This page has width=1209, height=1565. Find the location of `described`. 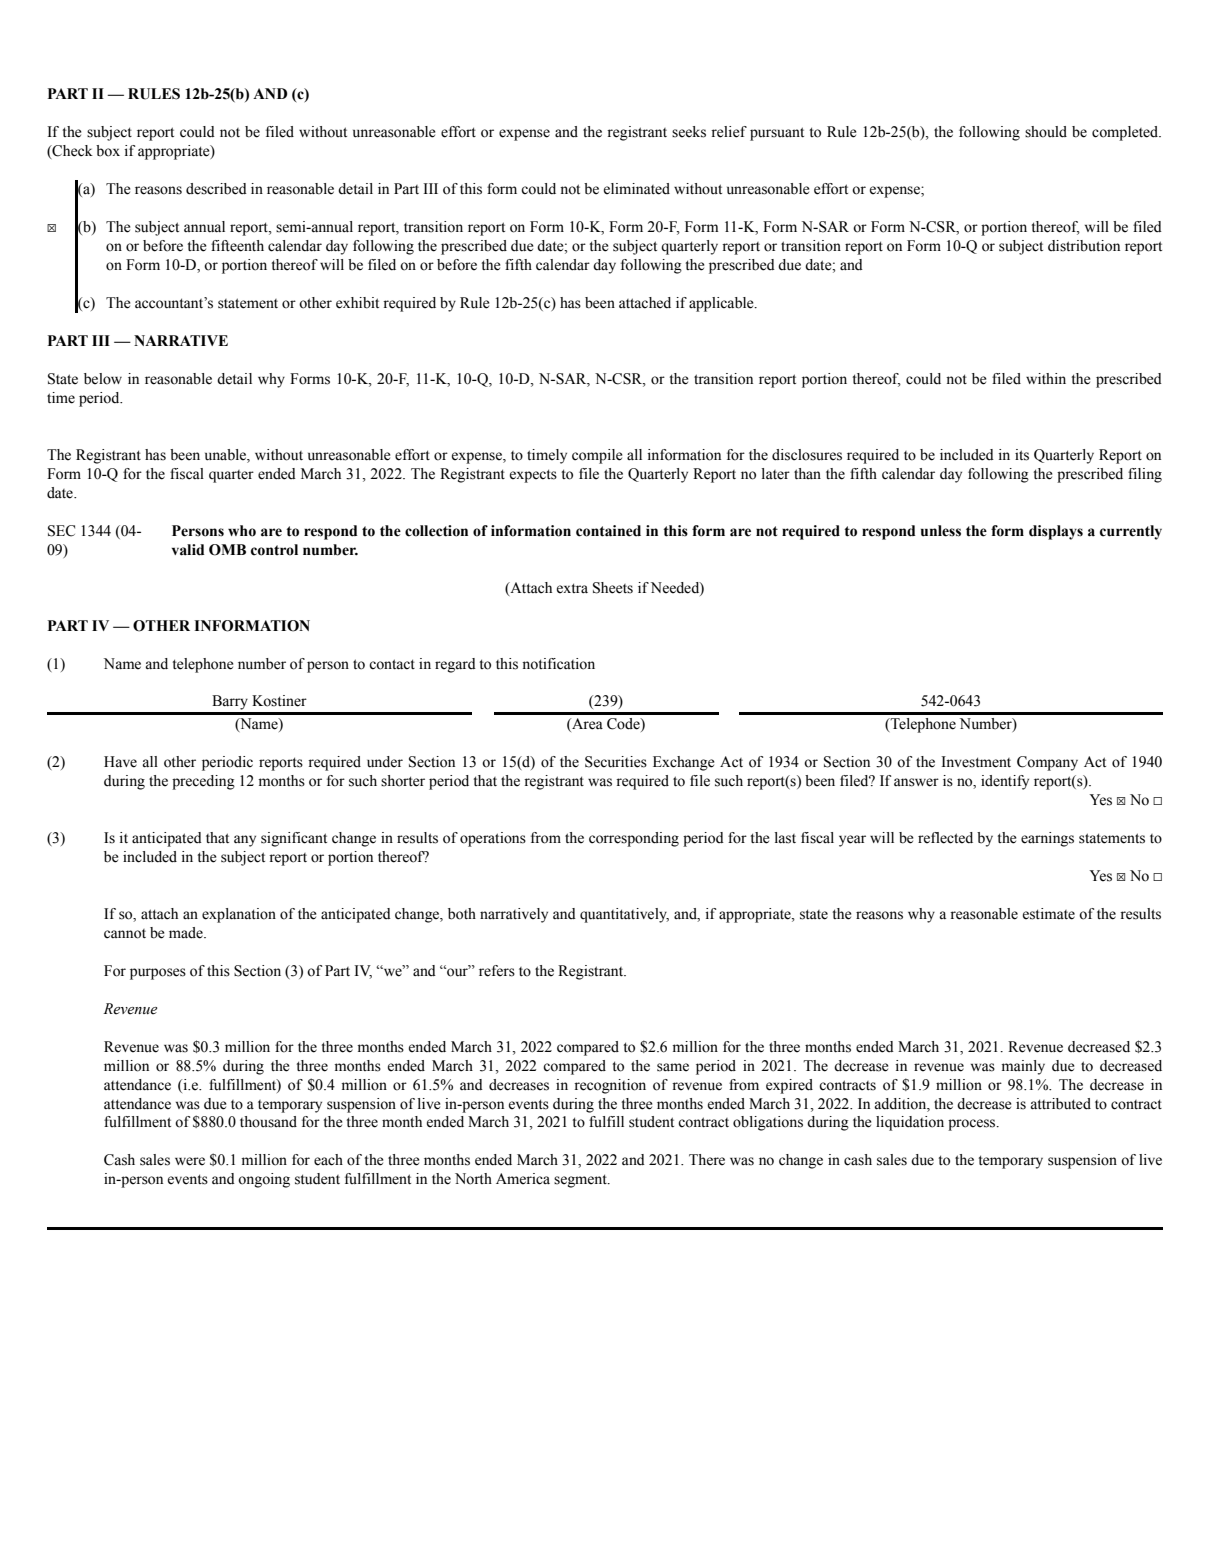

described is located at coordinates (216, 189).
